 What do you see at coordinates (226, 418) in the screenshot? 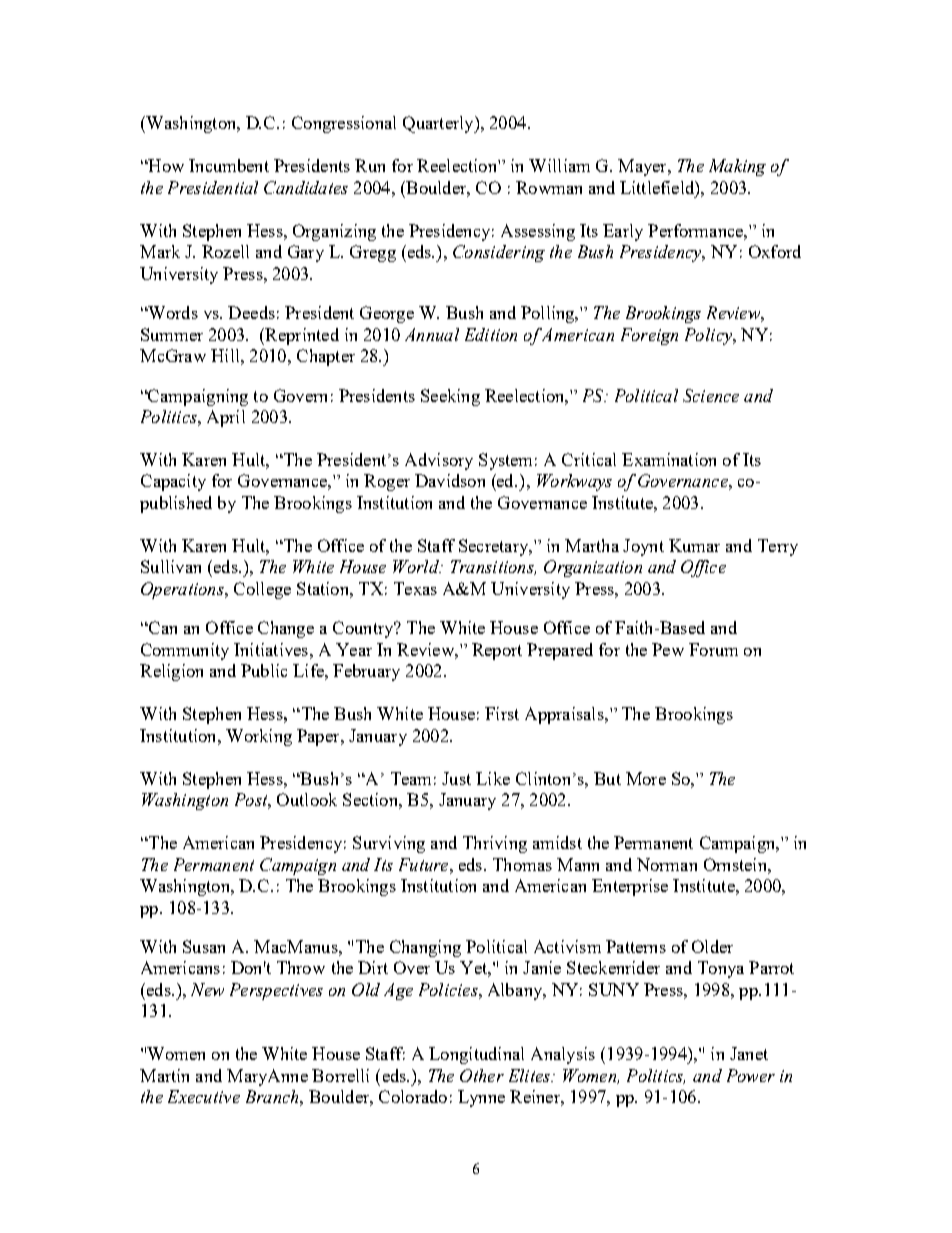
I see `April` at bounding box center [226, 418].
